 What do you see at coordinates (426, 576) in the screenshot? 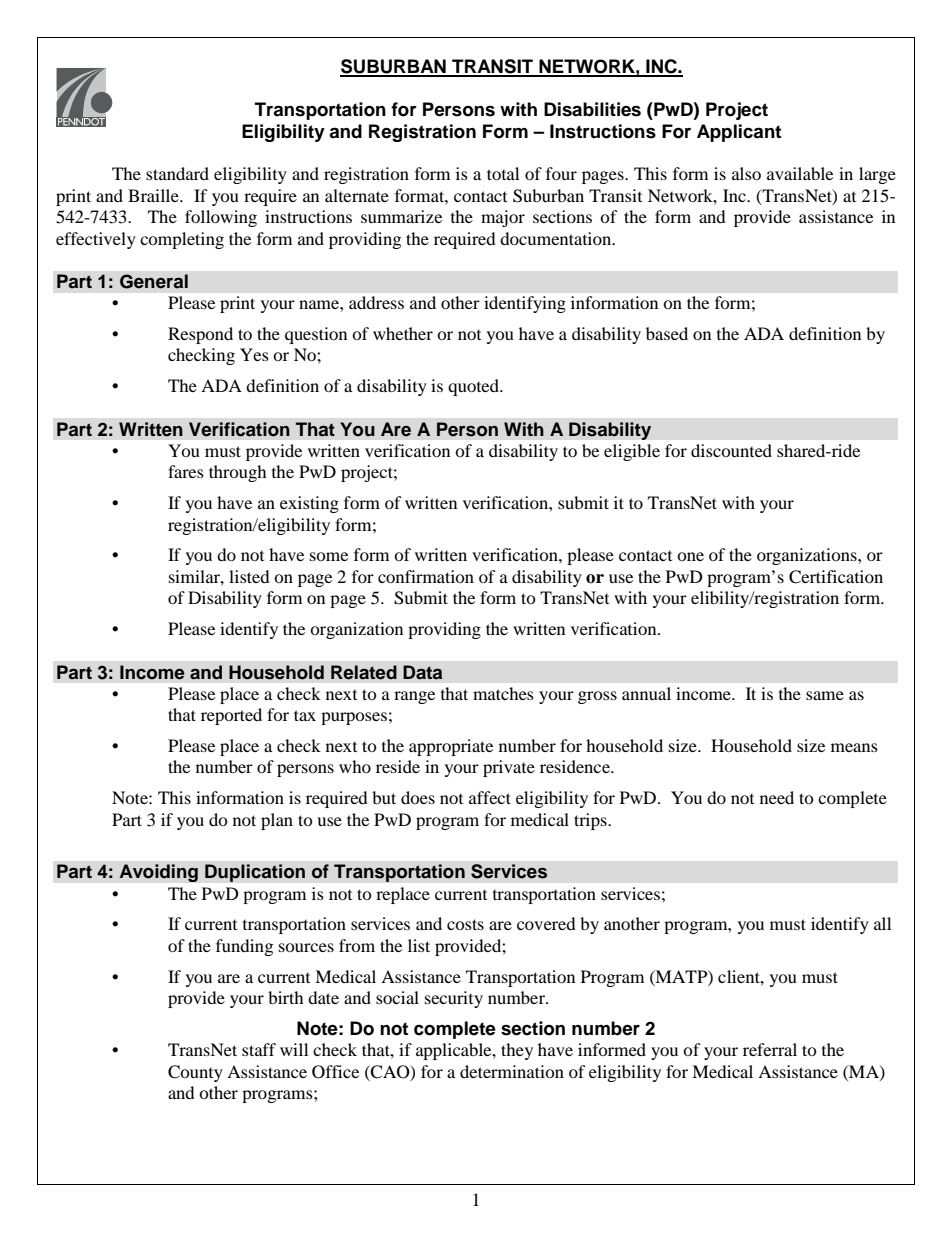
I see `confirmation` at bounding box center [426, 576].
